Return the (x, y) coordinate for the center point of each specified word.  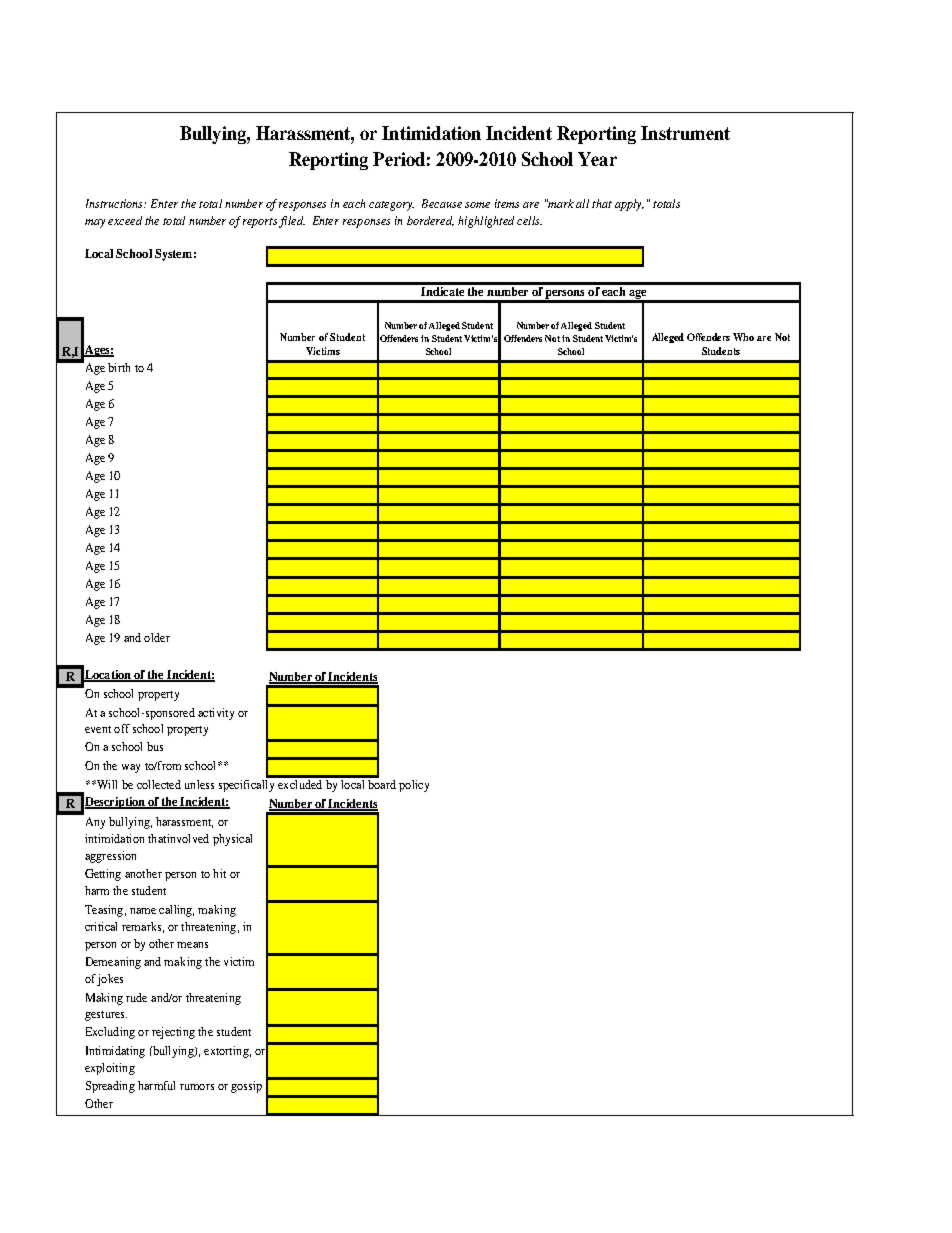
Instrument (685, 133)
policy (414, 786)
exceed (125, 220)
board (381, 783)
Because (442, 203)
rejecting (173, 1033)
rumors (197, 1087)
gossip (246, 1087)
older (157, 637)
